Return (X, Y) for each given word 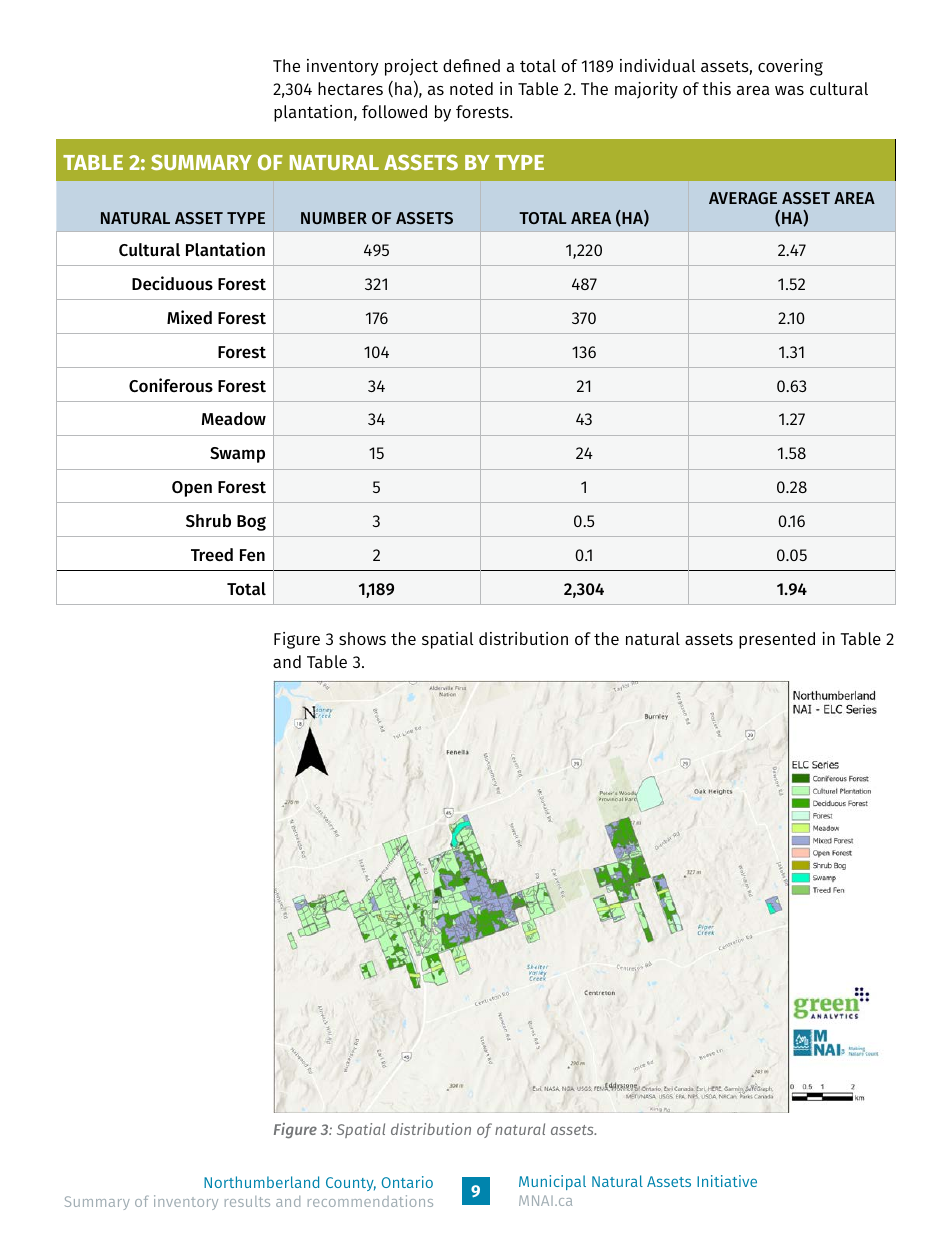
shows (362, 638)
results (247, 1201)
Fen (252, 555)
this (716, 88)
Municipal (552, 1182)
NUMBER (334, 218)
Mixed (189, 317)
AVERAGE (743, 198)
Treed (212, 555)
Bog (251, 523)
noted (471, 88)
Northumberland (261, 1182)
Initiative (727, 1181)
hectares (350, 88)
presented (777, 640)
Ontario (407, 1182)
